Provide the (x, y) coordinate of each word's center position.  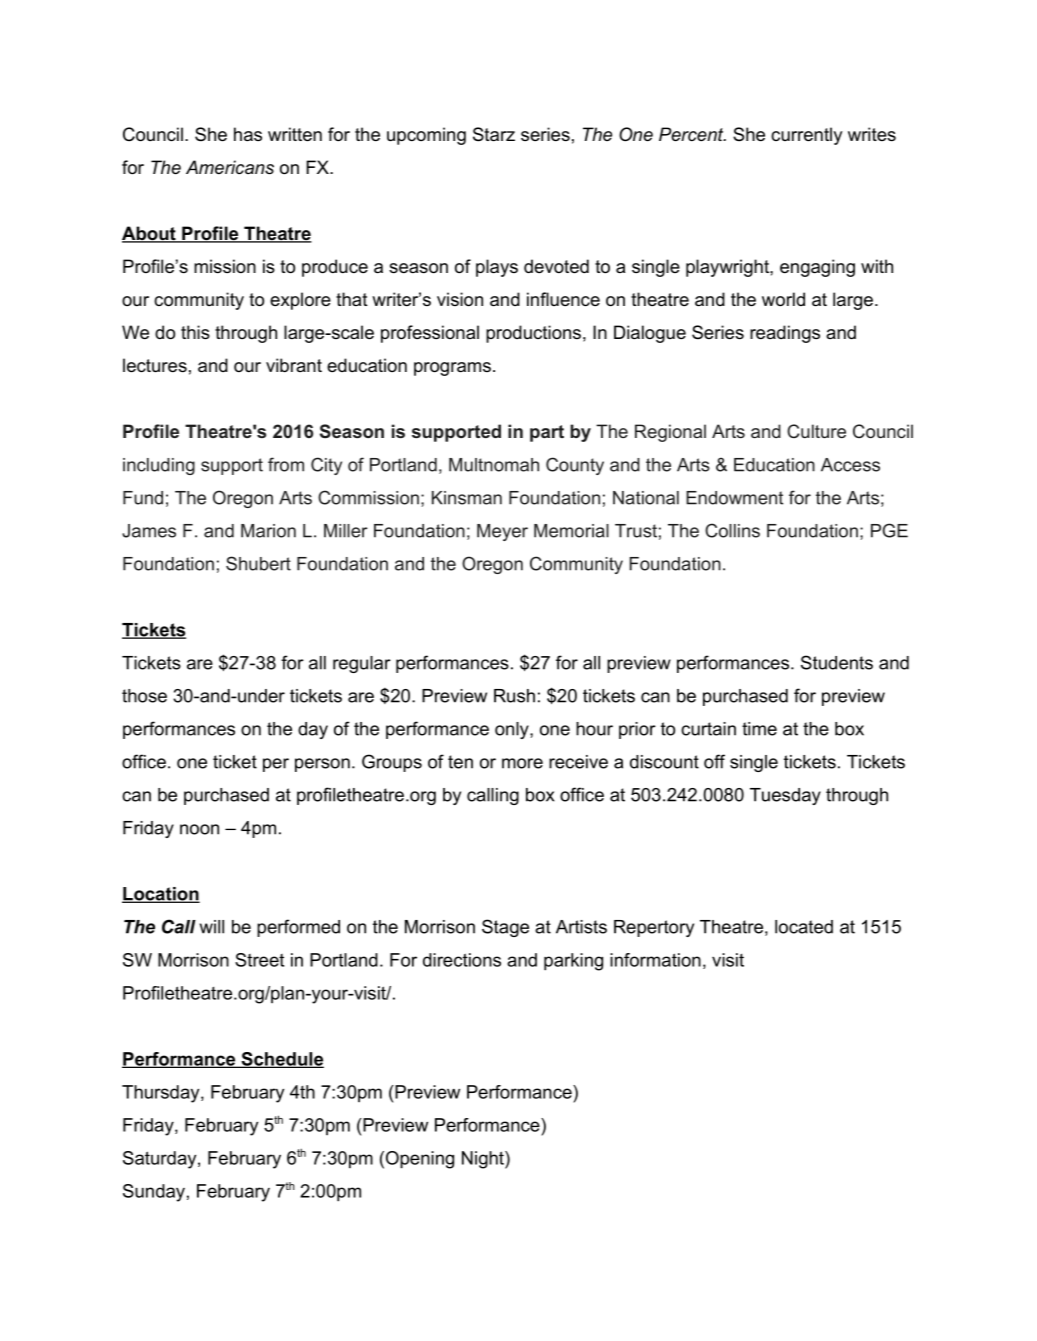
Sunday (154, 1193)
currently (806, 136)
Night (484, 1160)
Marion (268, 531)
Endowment (734, 498)
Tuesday (785, 796)
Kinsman (467, 498)
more (522, 763)
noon (199, 829)
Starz (494, 134)
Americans (230, 167)
